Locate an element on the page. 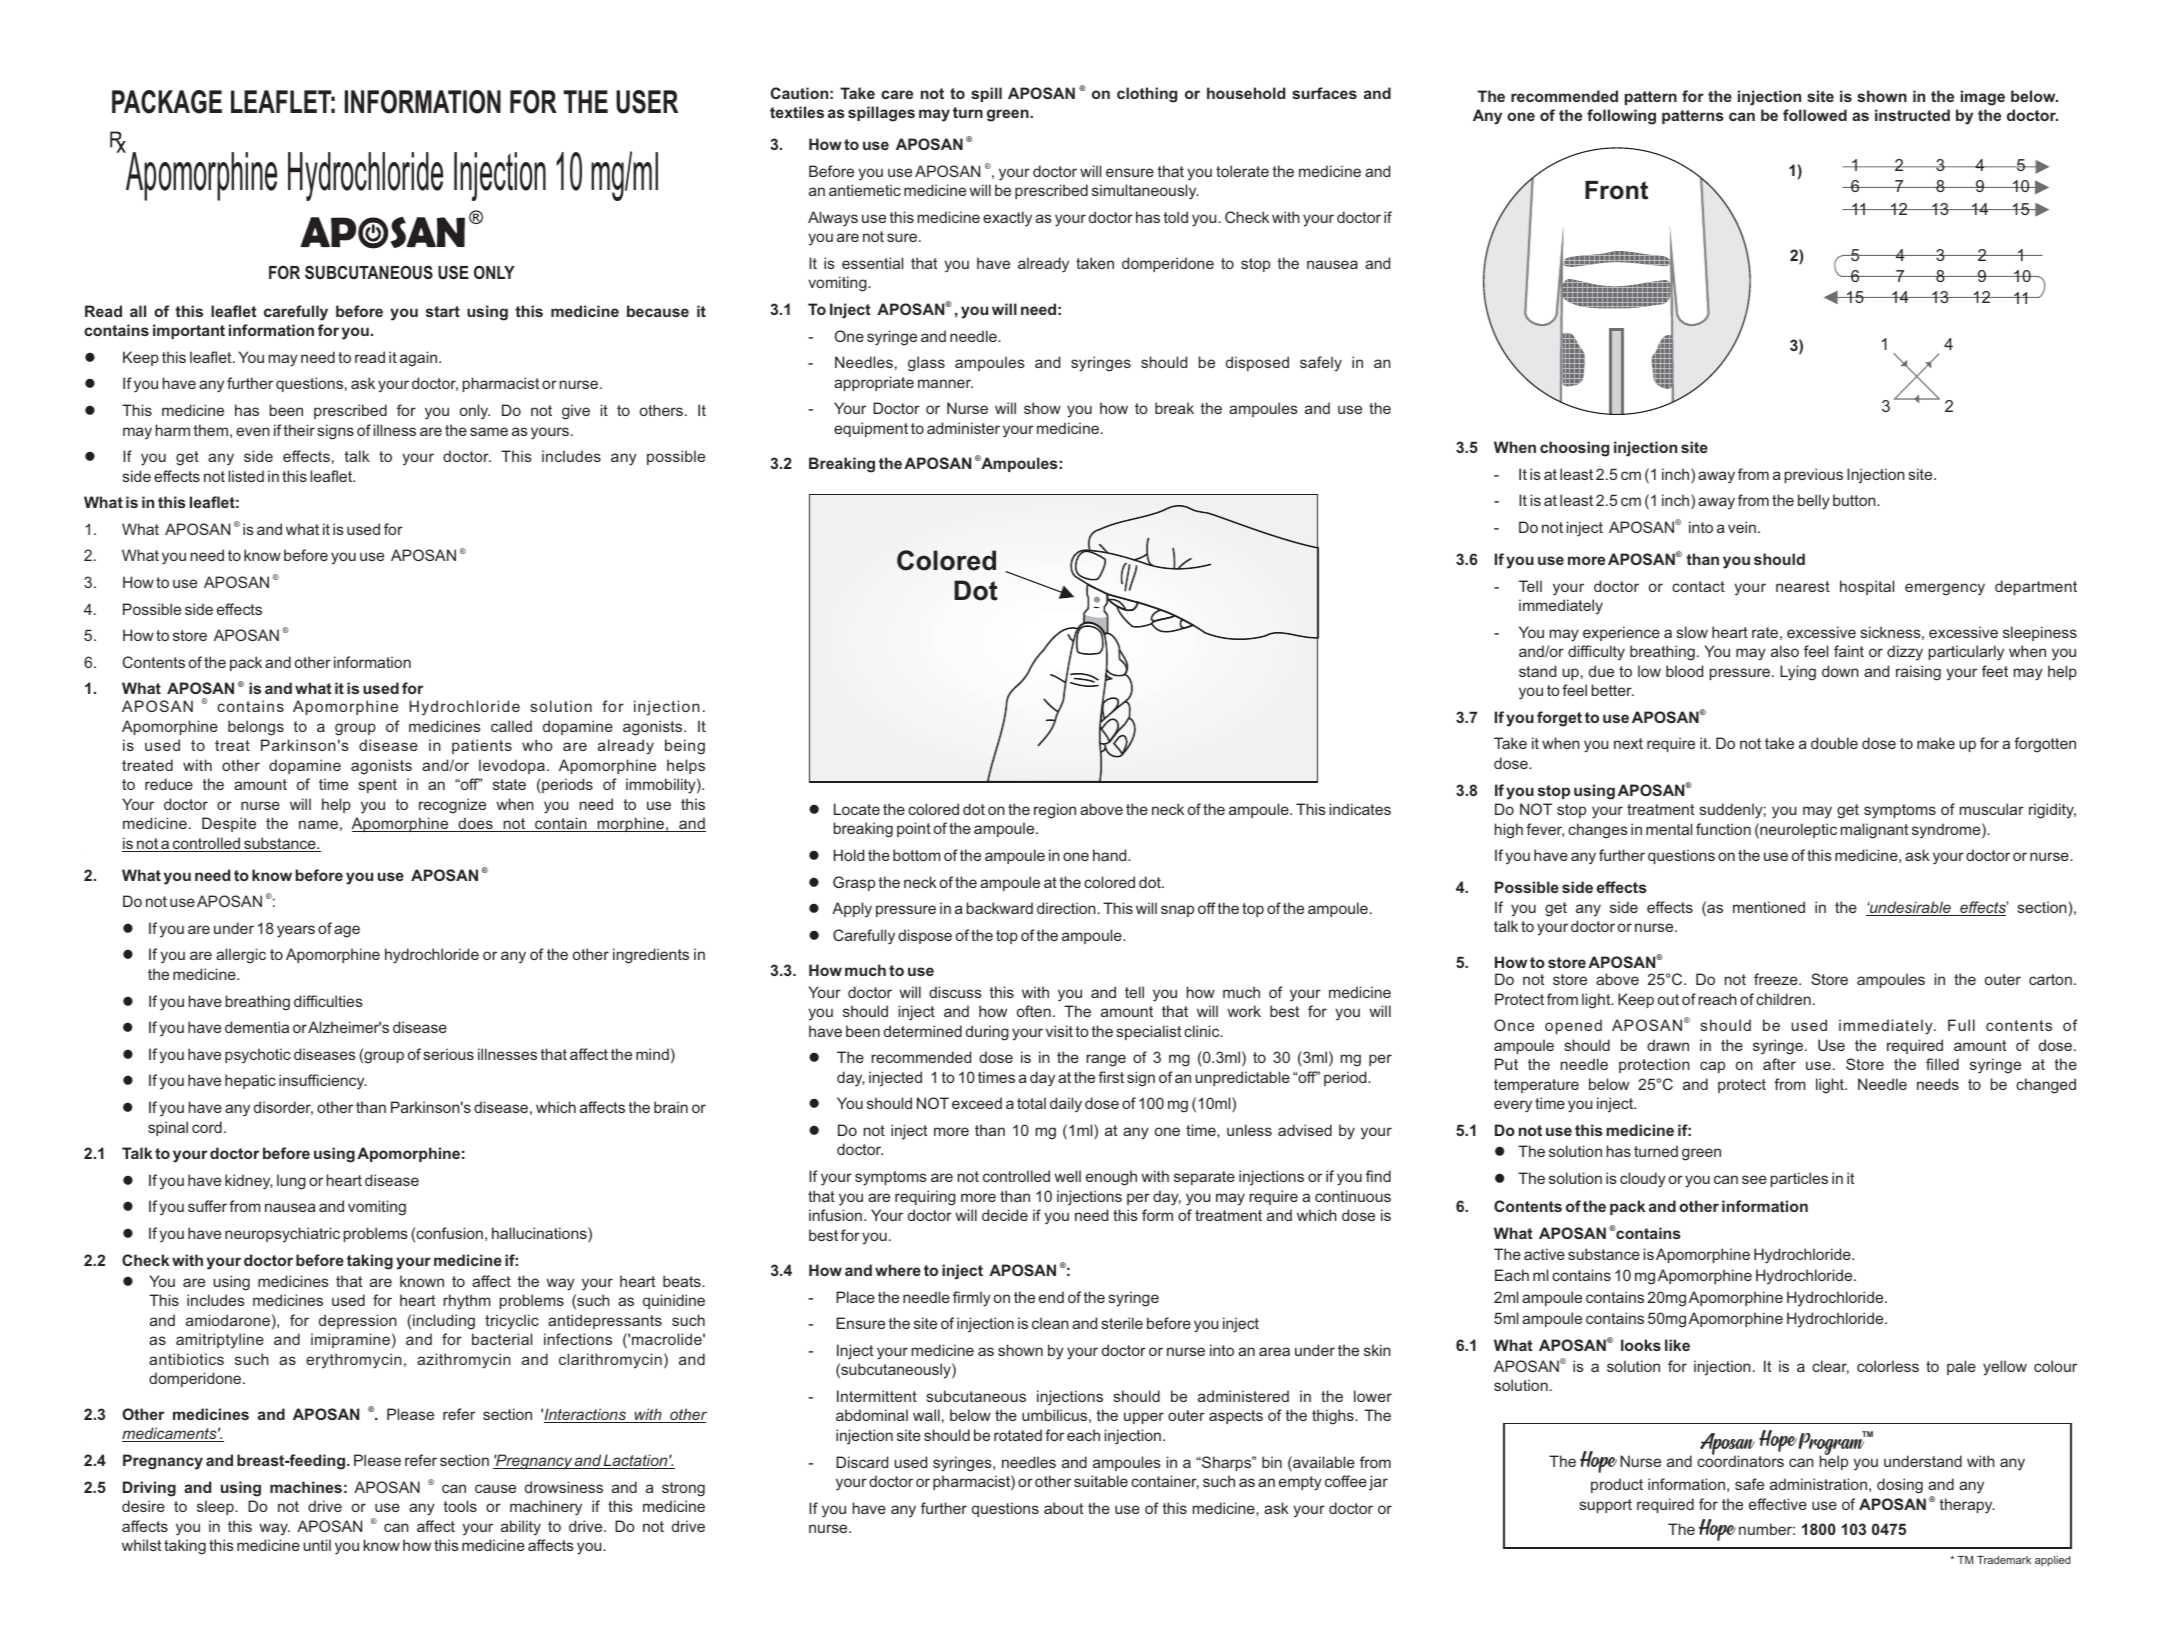  dosing is located at coordinates (1900, 1486).
